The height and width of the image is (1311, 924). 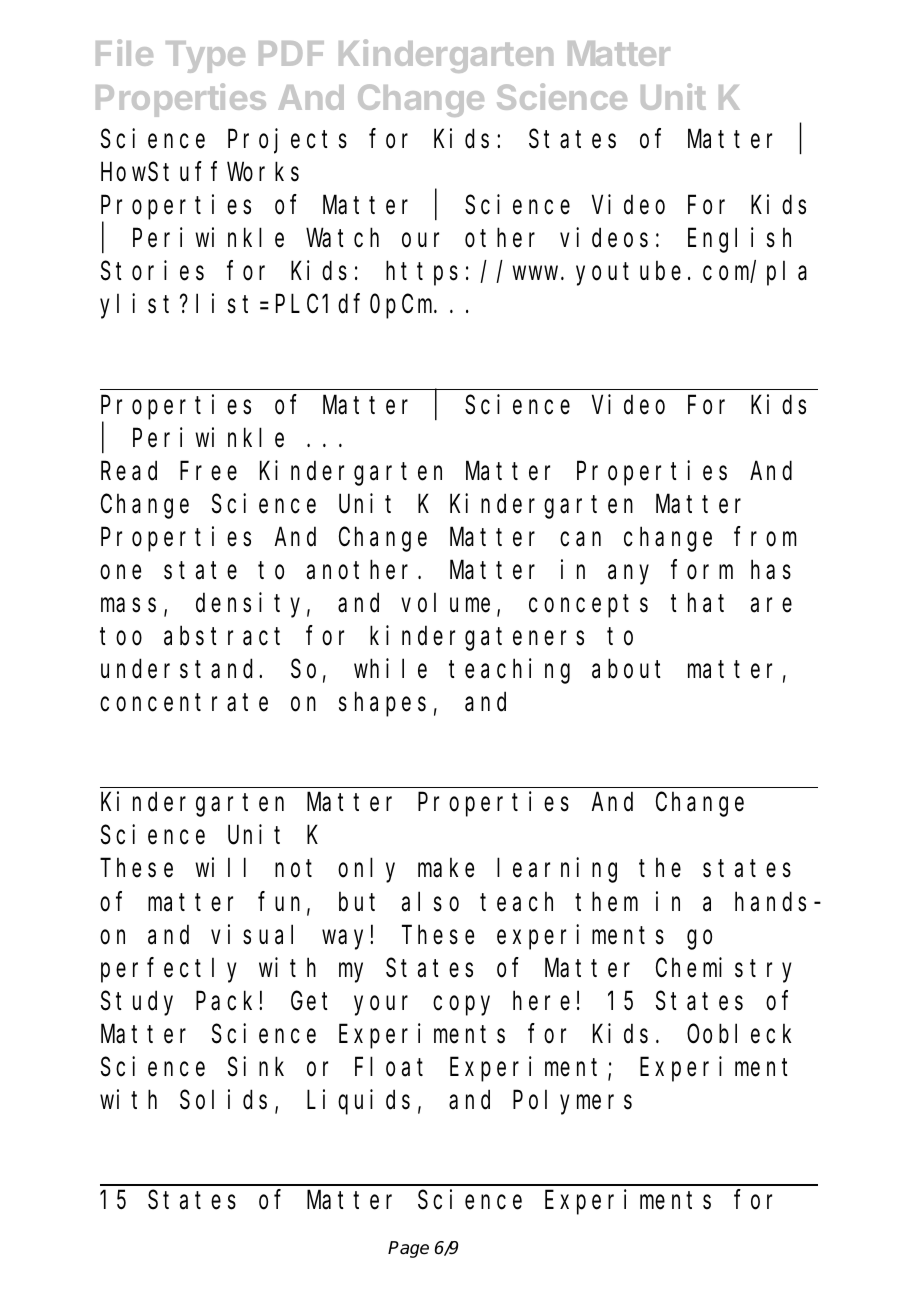 What do you see at coordinates (390, 669) in the image?
I see `while` at bounding box center [390, 669].
